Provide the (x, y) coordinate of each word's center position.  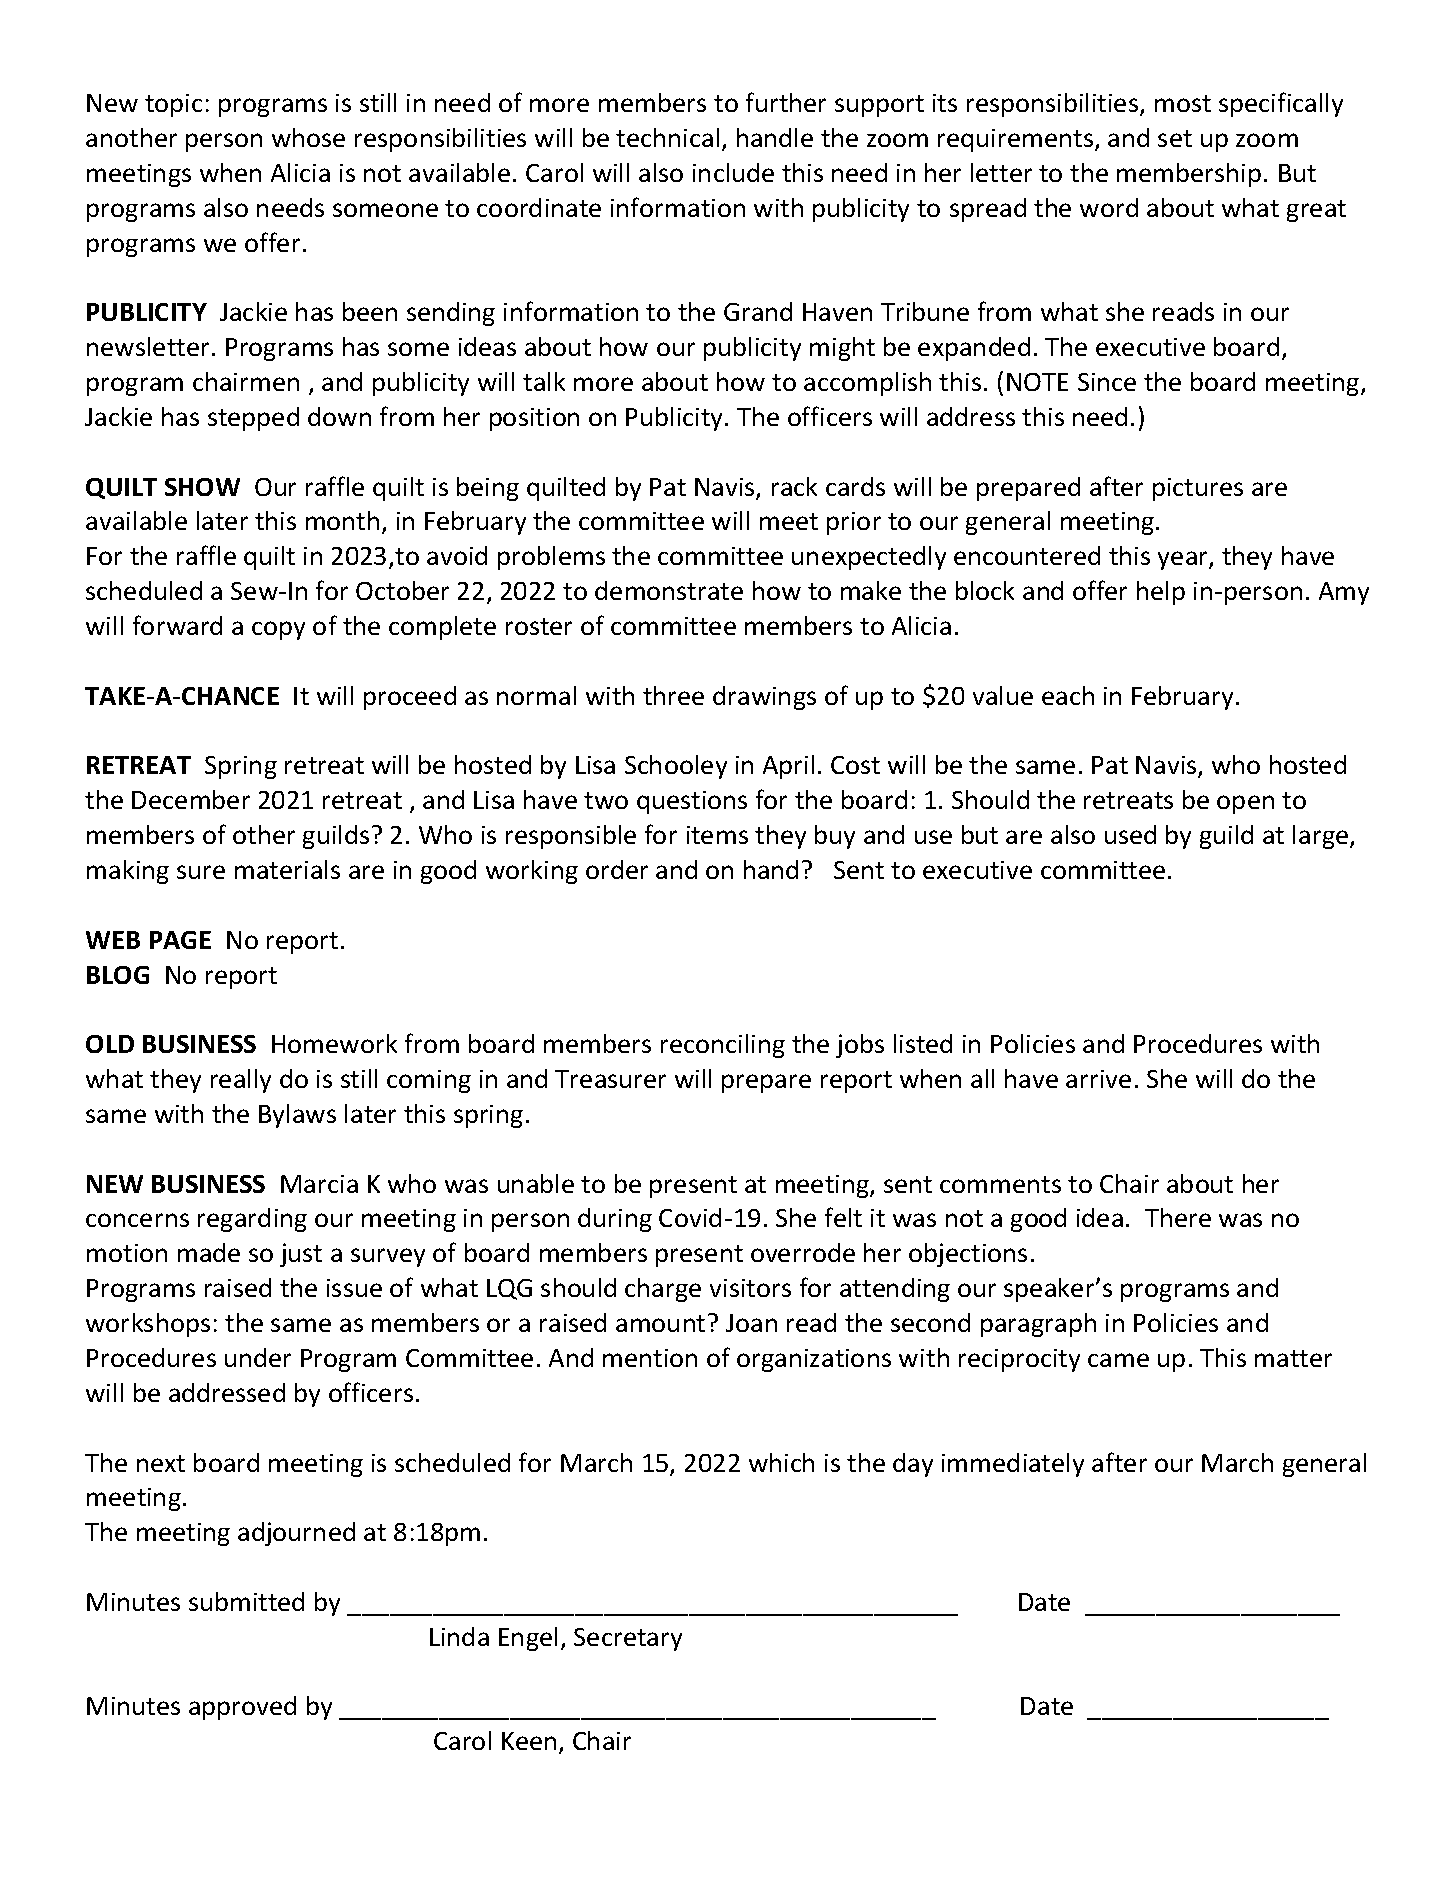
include (733, 172)
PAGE (180, 940)
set (1175, 138)
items (717, 835)
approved (242, 1708)
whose (308, 137)
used (1130, 834)
